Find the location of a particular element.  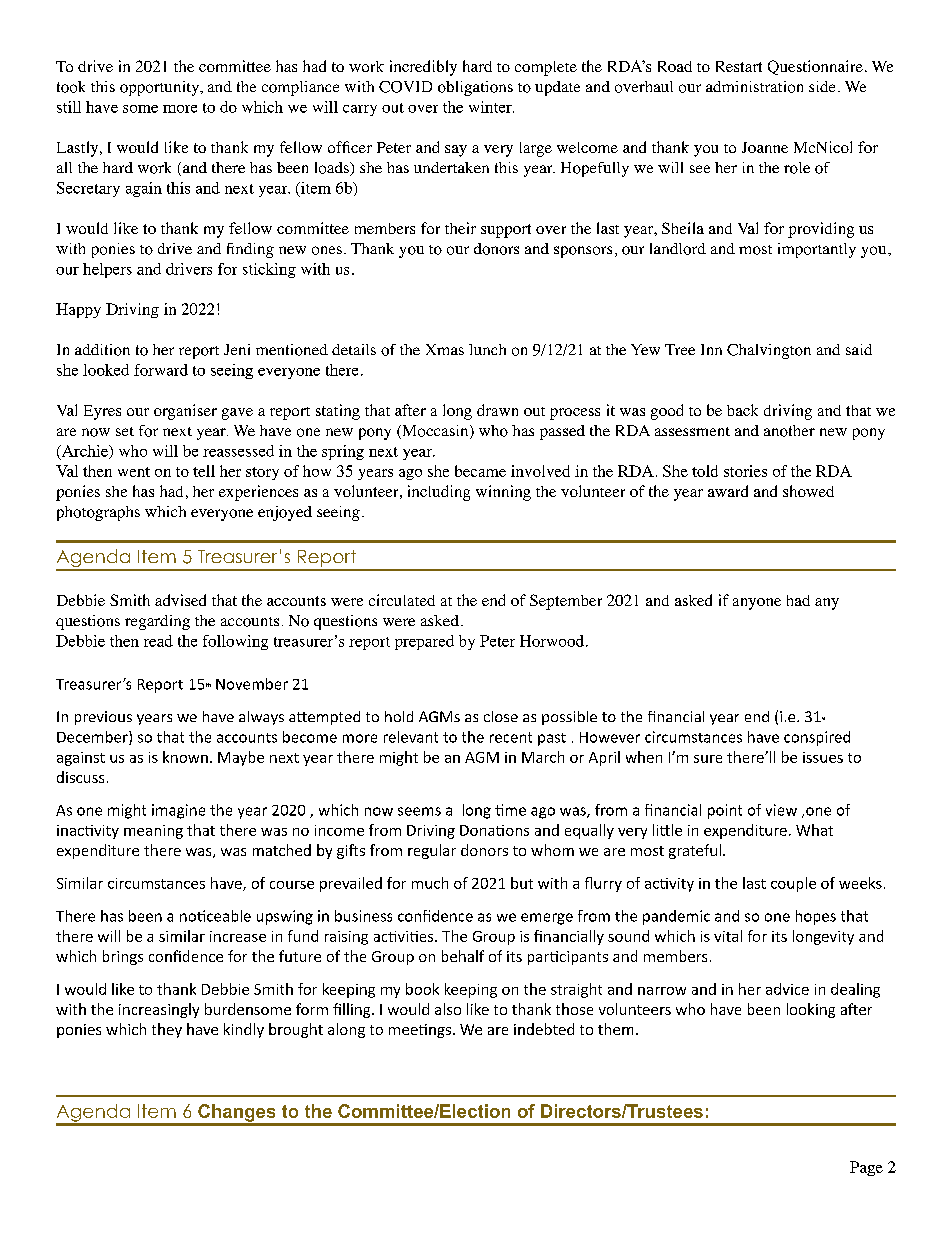

imagine is located at coordinates (178, 811).
